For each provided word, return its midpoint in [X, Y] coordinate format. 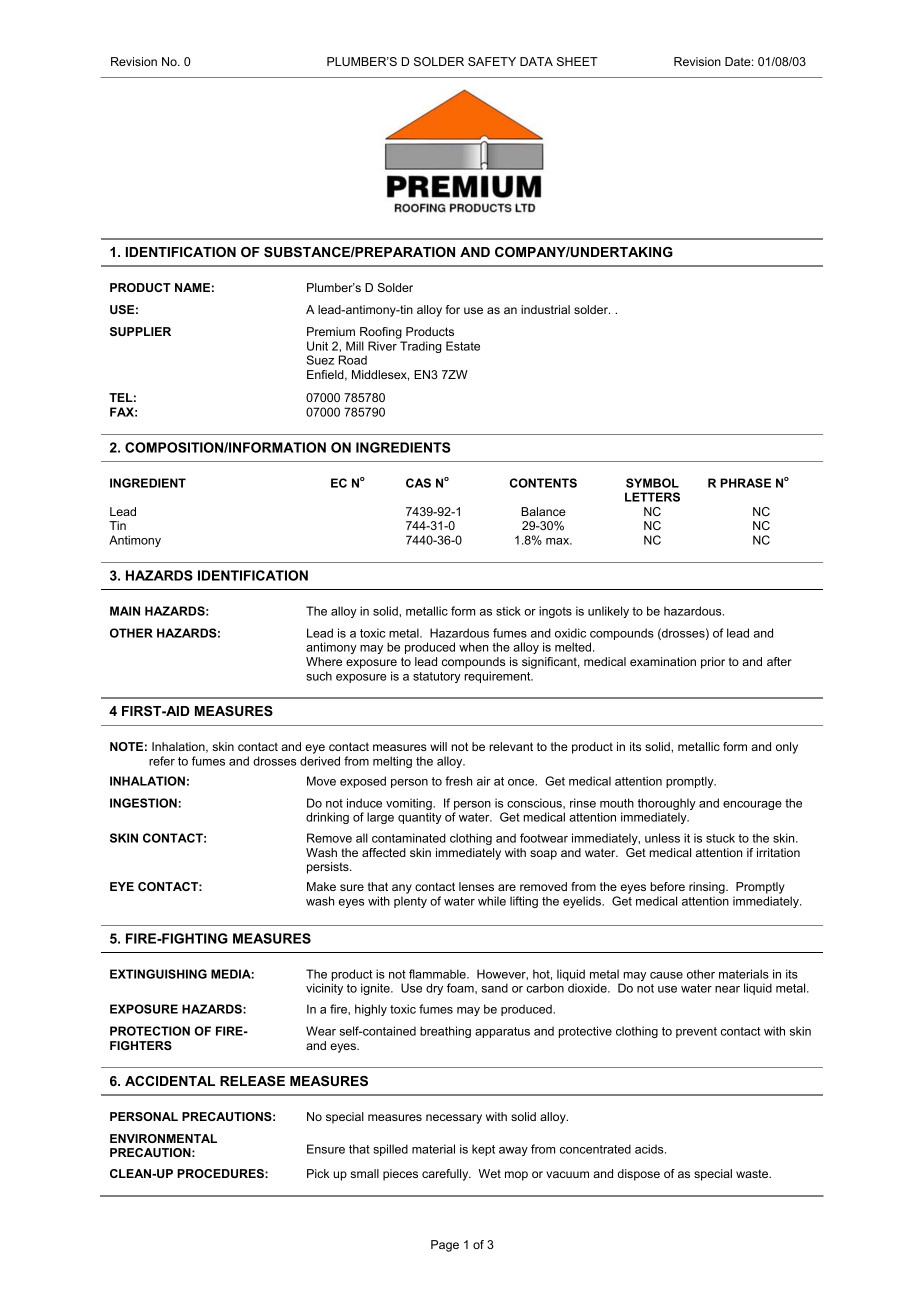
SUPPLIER [140, 331]
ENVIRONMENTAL [163, 1138]
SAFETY [492, 61]
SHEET [577, 61]
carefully [446, 1175]
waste [753, 1173]
